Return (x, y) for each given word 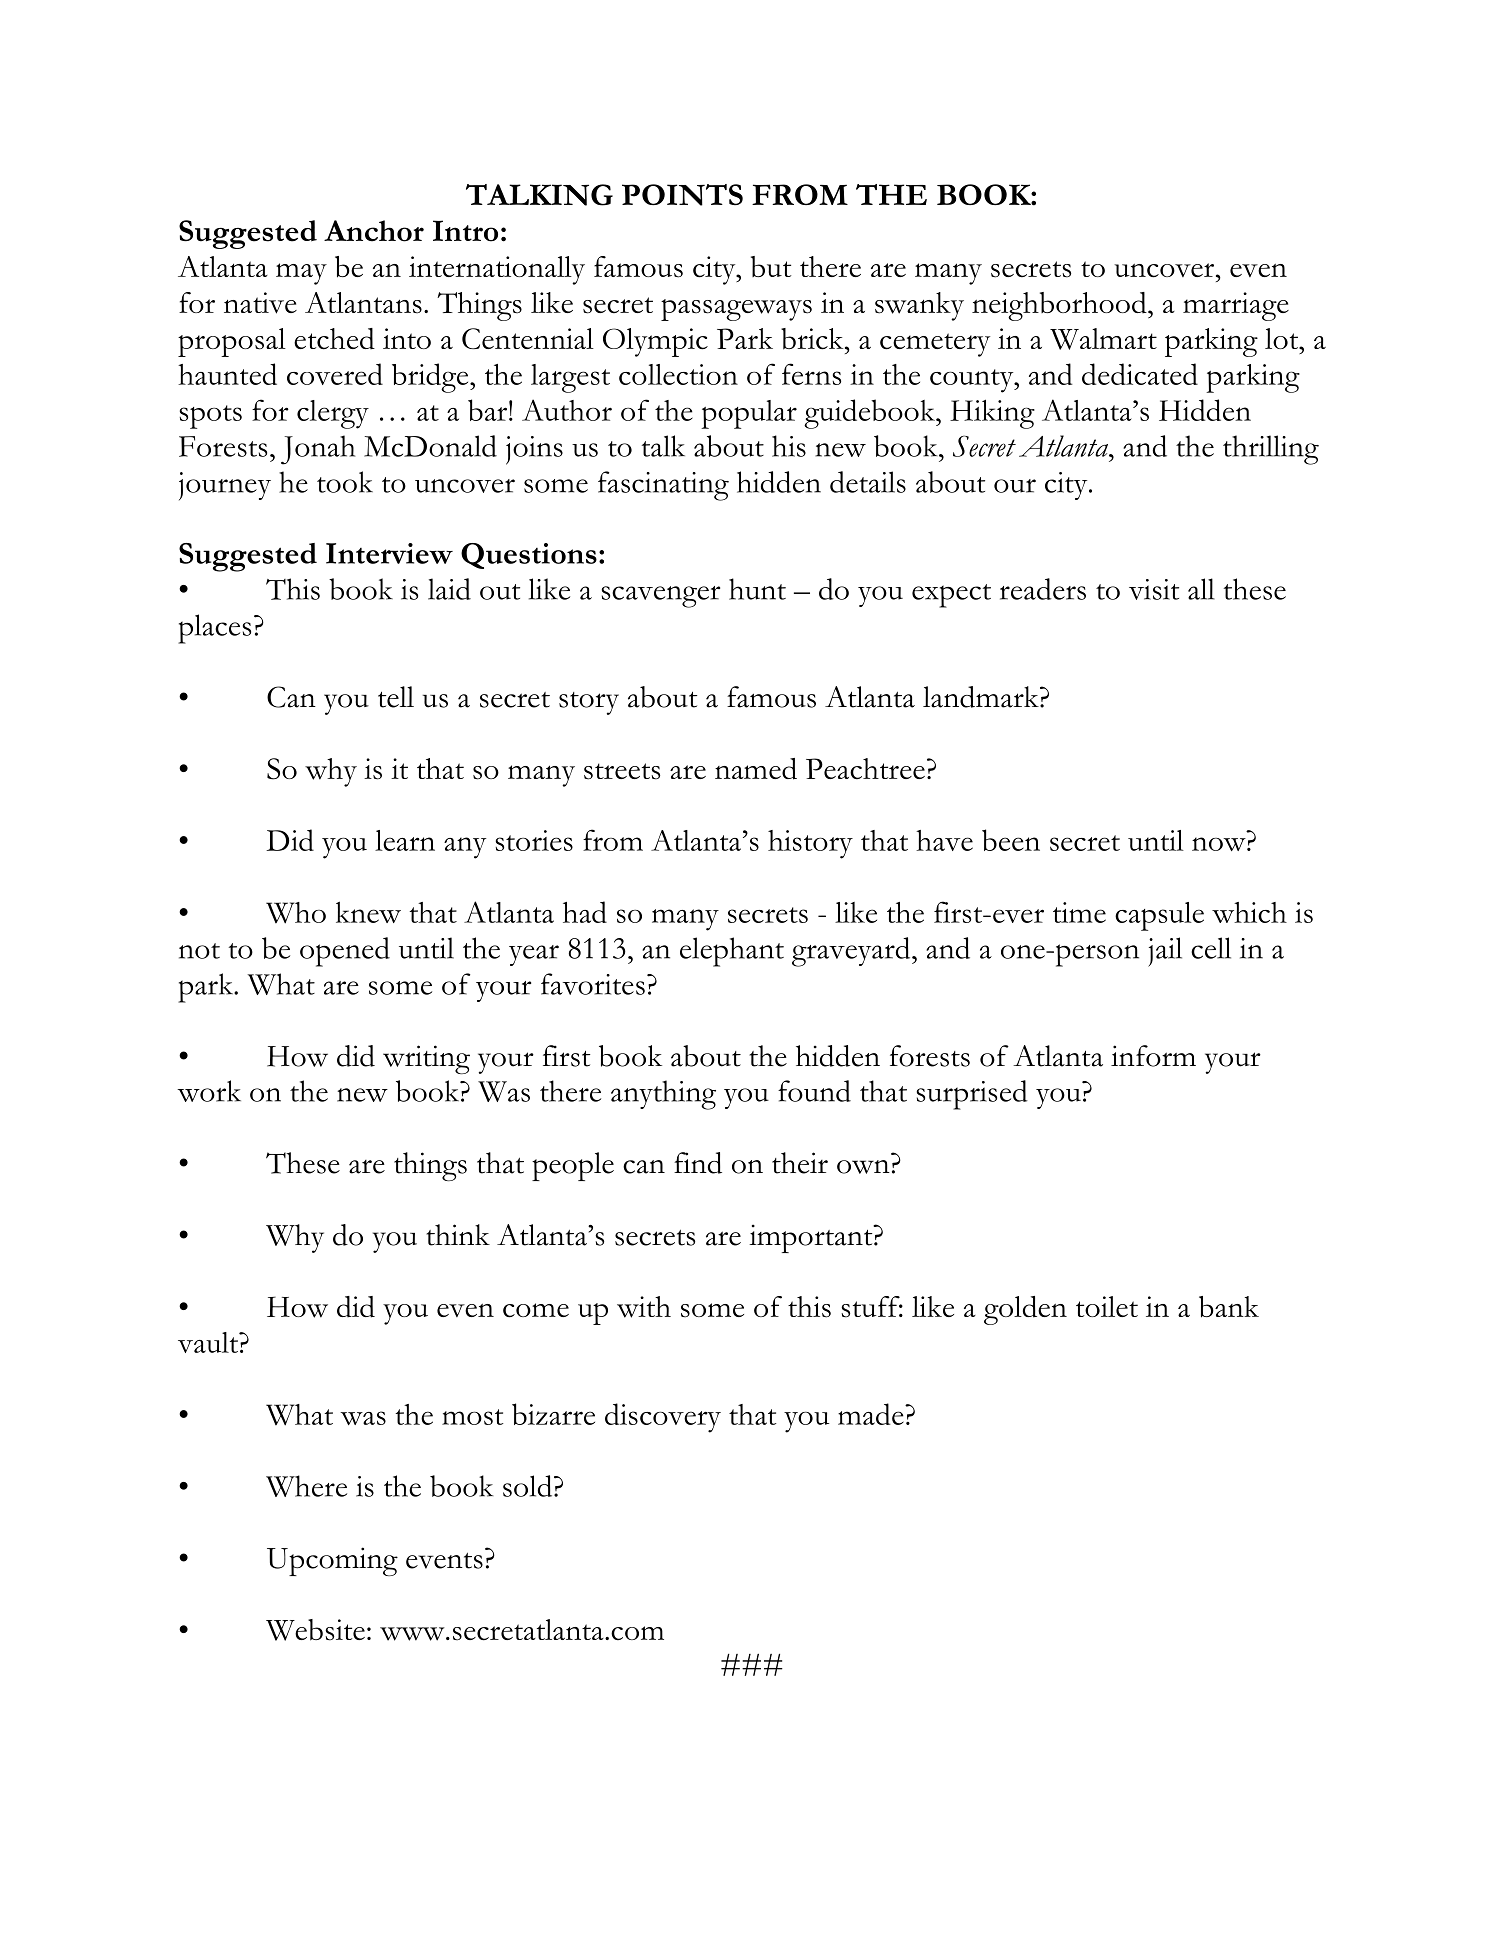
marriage (1236, 306)
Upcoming (332, 1561)
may (301, 274)
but (771, 266)
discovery (663, 1418)
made (872, 1414)
